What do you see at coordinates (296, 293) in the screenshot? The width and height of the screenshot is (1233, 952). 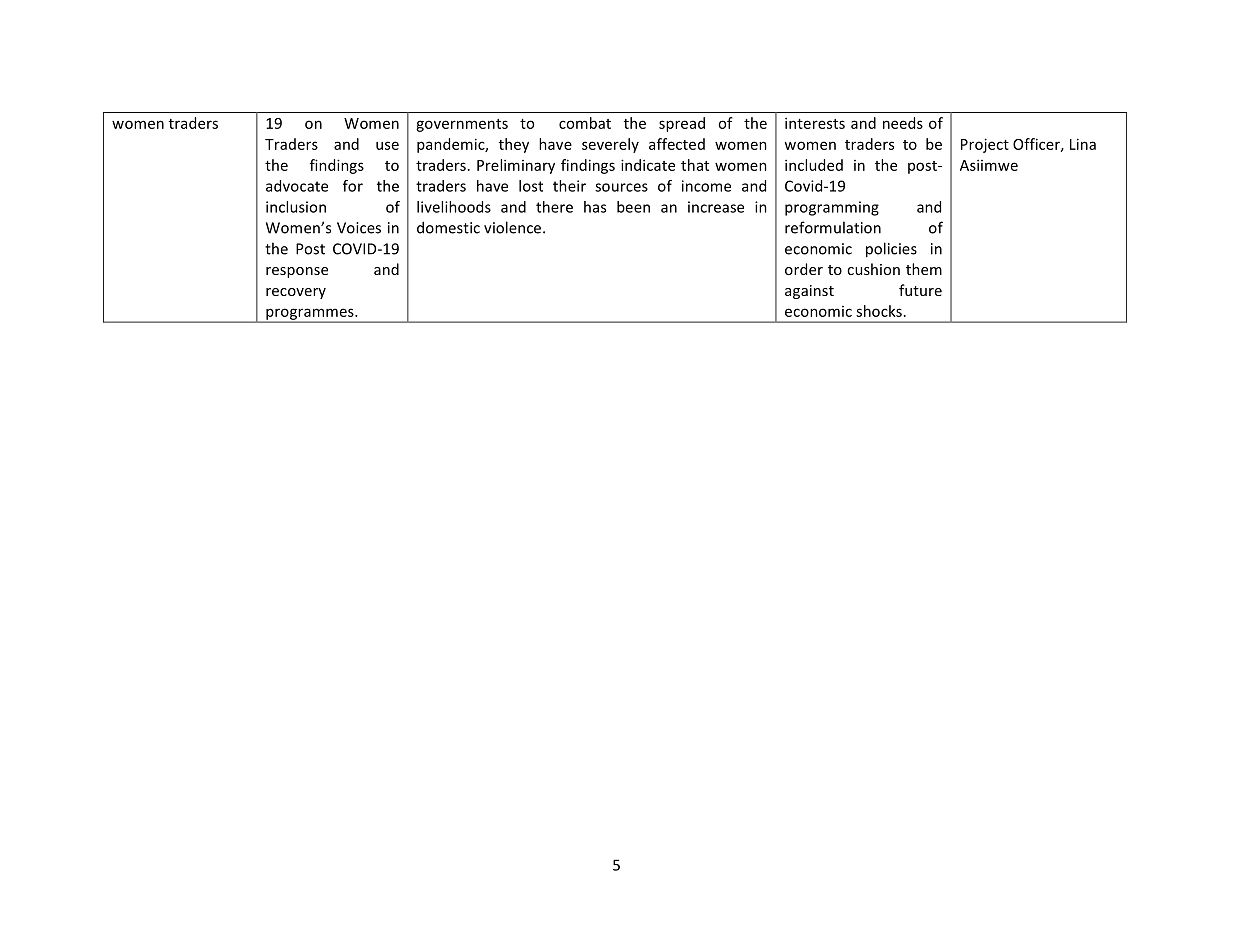 I see `recovery` at bounding box center [296, 293].
